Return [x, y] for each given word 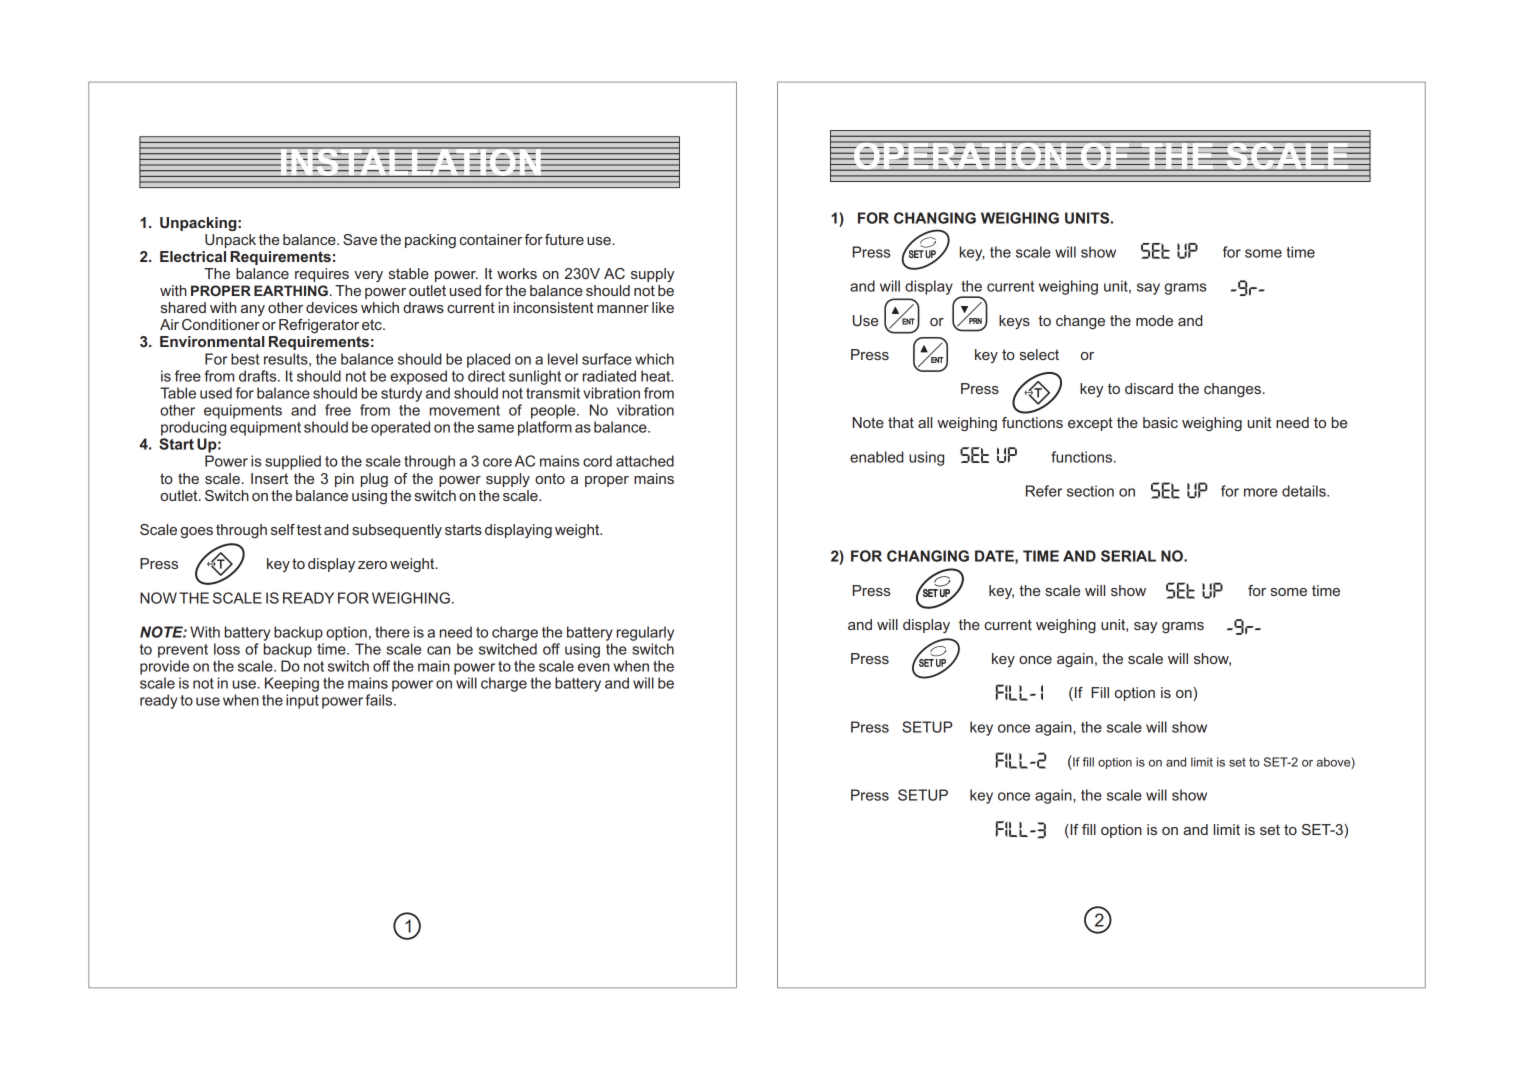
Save [360, 239]
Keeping [292, 684]
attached [645, 461]
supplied [293, 462]
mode [1154, 320]
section [1090, 491]
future [564, 239]
